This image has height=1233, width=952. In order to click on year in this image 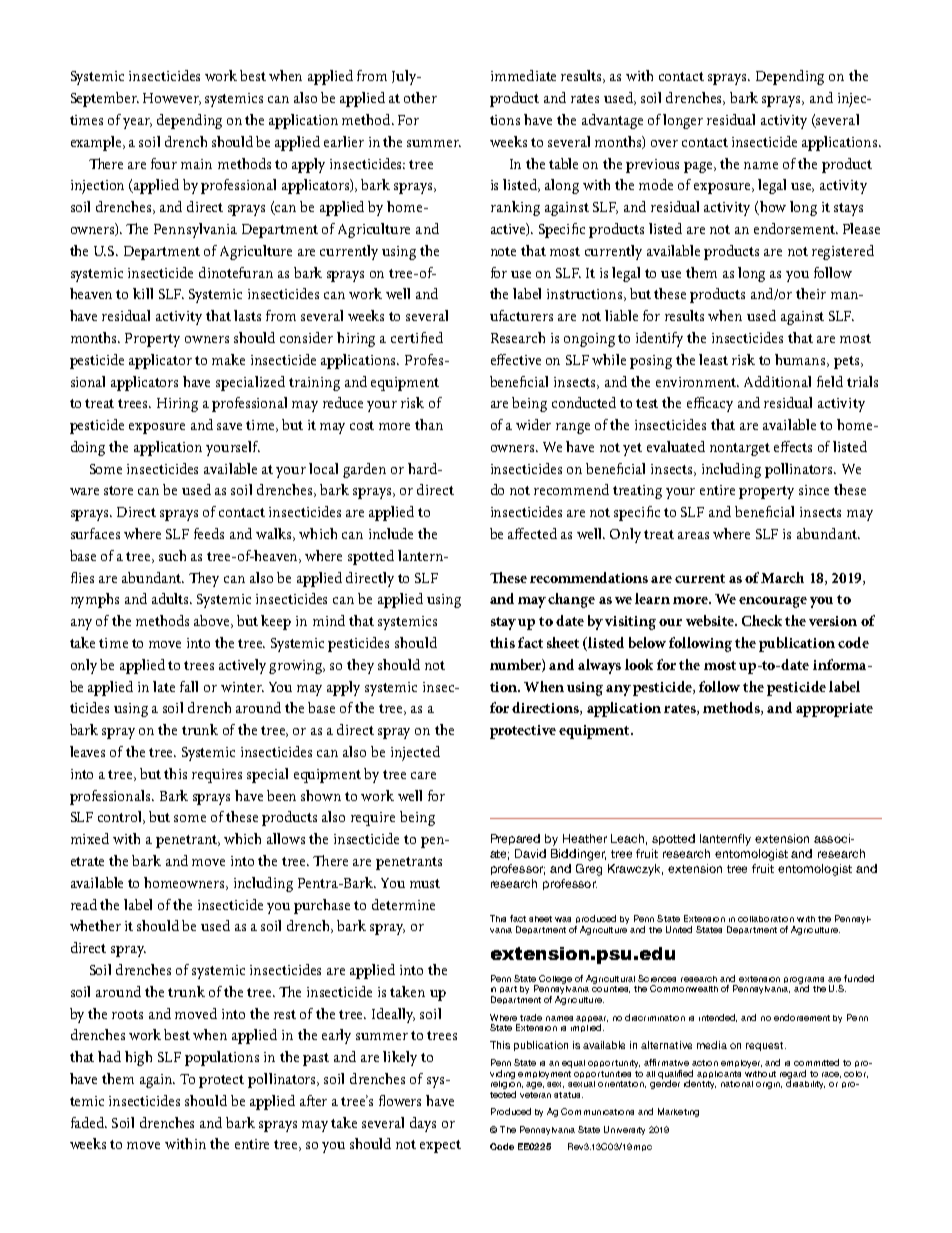, I will do `click(137, 123)`.
